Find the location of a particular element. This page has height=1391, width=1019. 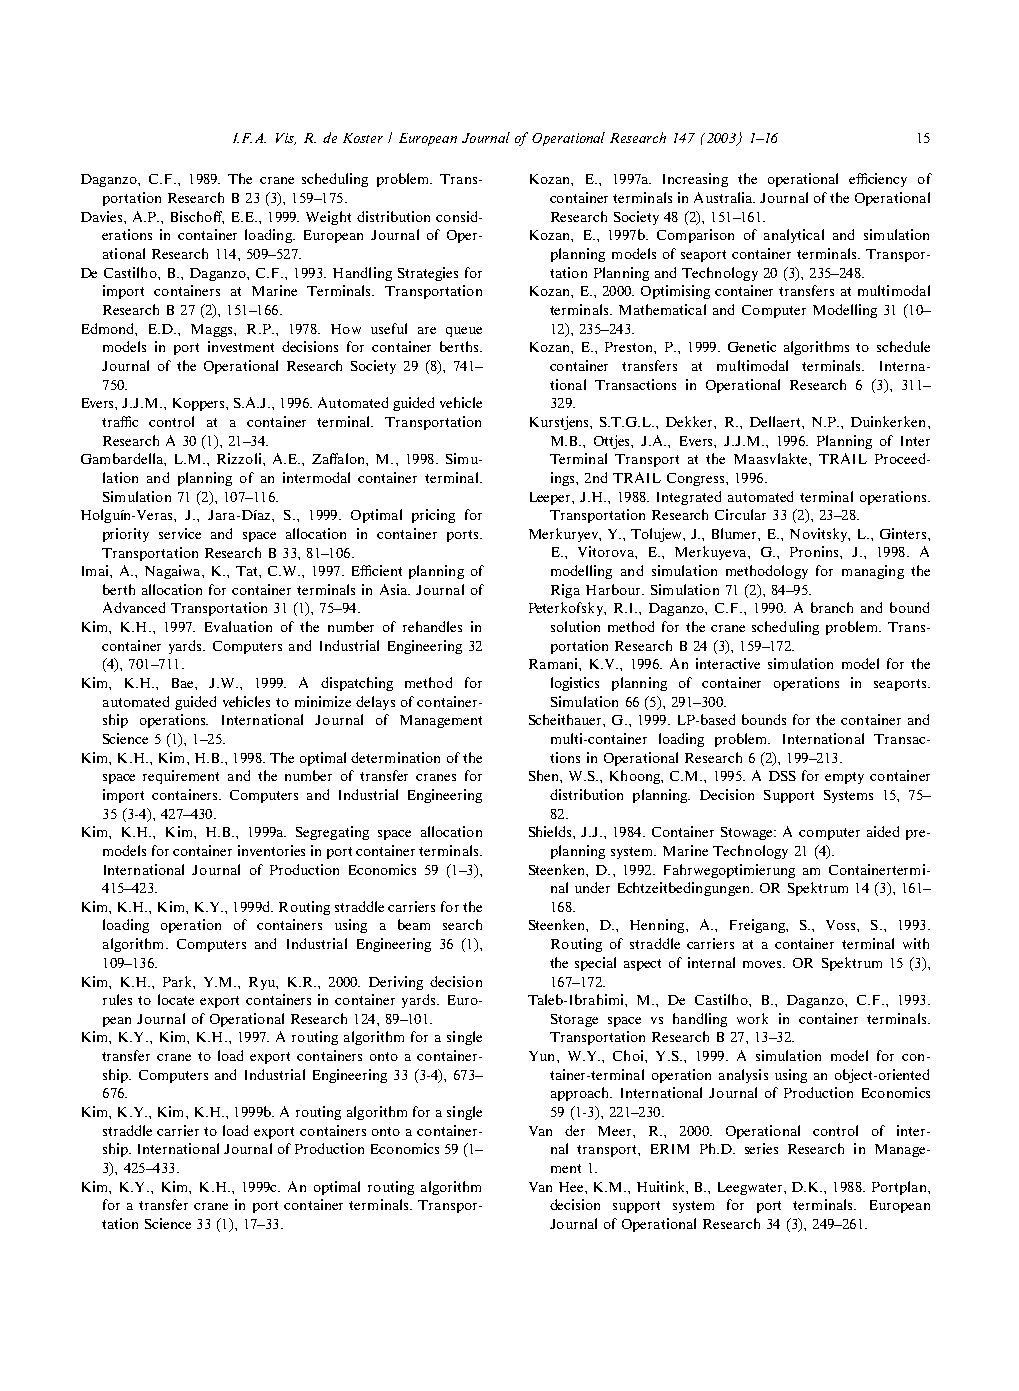

Rizzoli is located at coordinates (240, 458).
